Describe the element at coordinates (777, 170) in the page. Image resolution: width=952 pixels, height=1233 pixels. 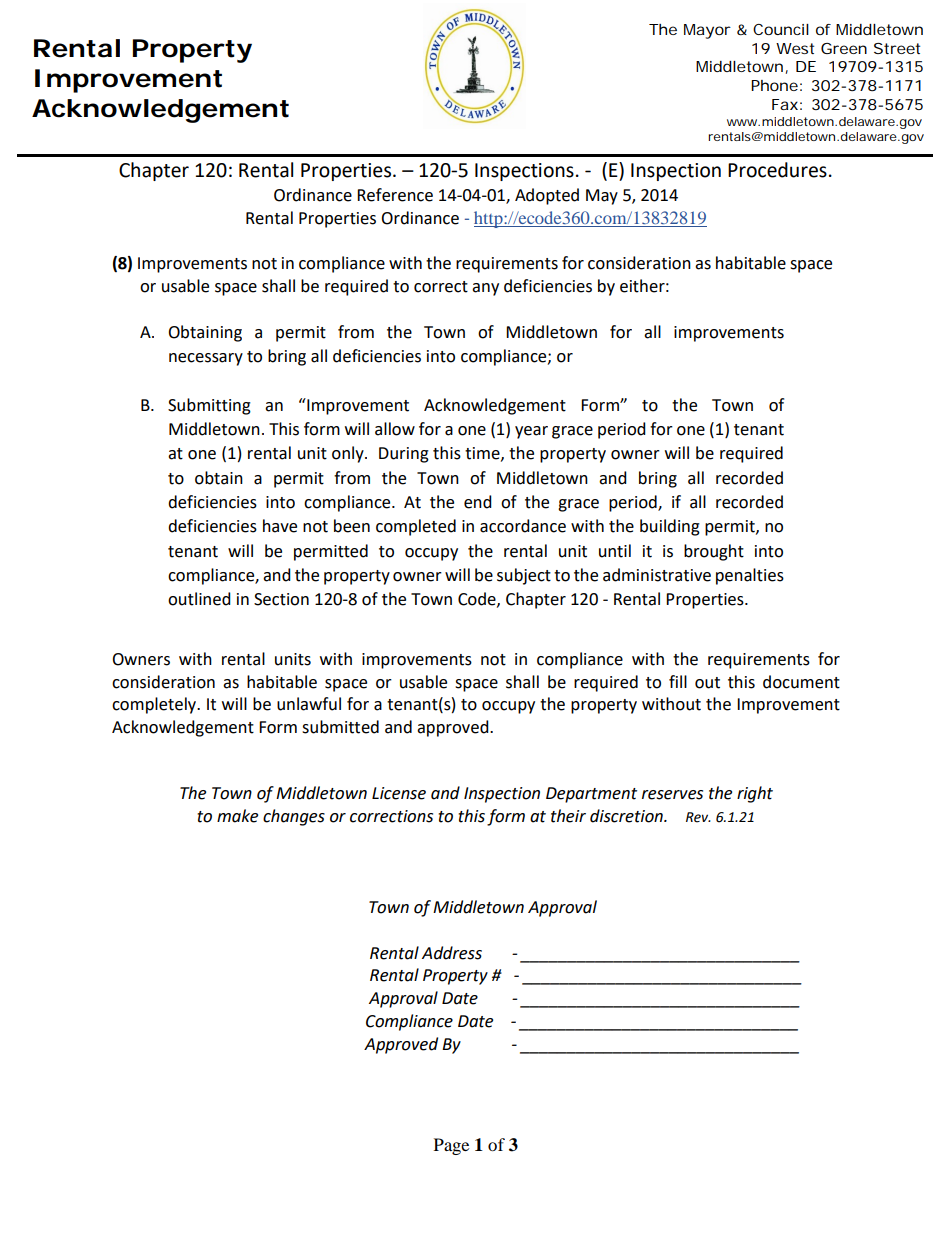
I see `Procedures` at that location.
